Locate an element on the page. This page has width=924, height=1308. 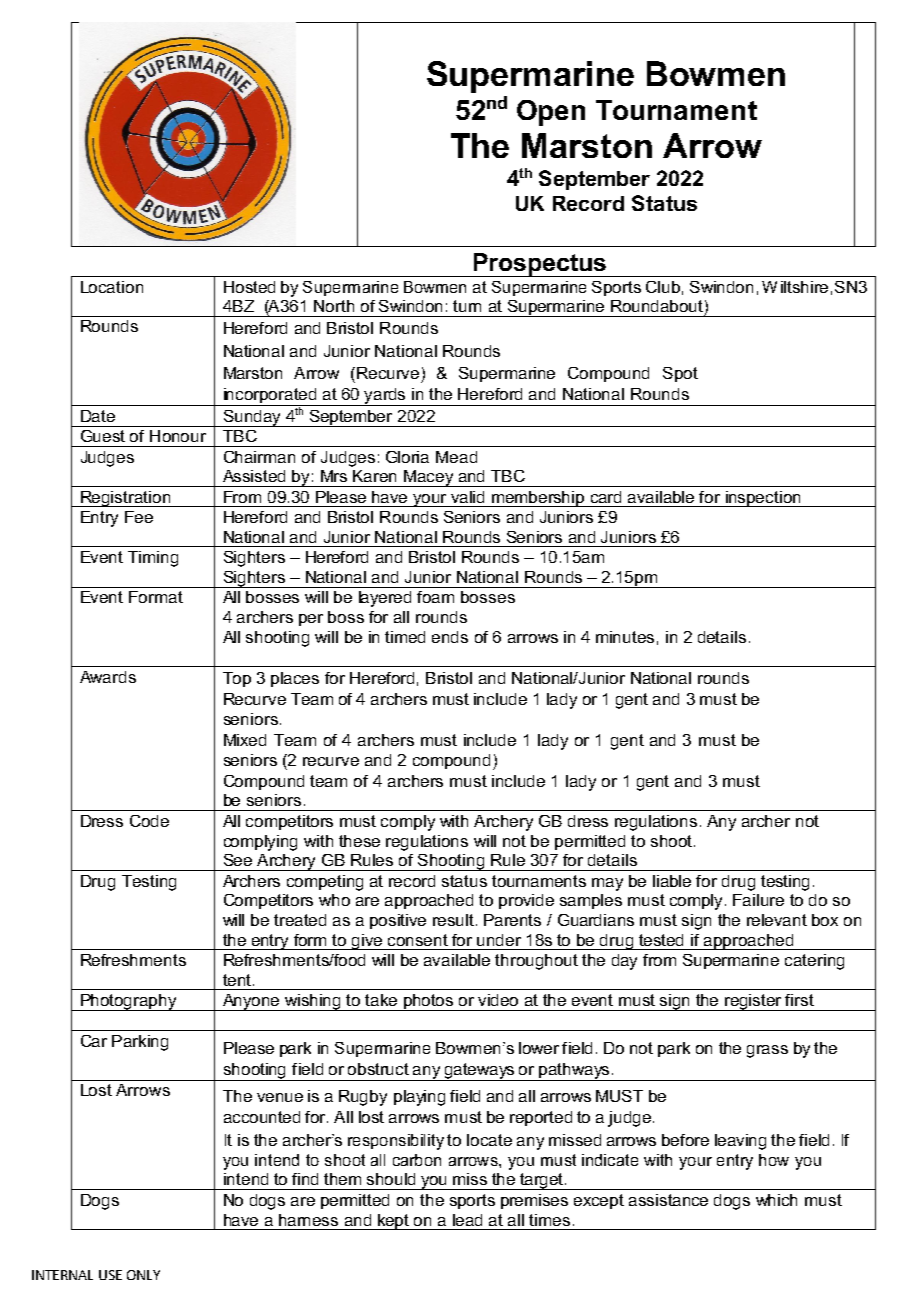
Location is located at coordinates (112, 287).
